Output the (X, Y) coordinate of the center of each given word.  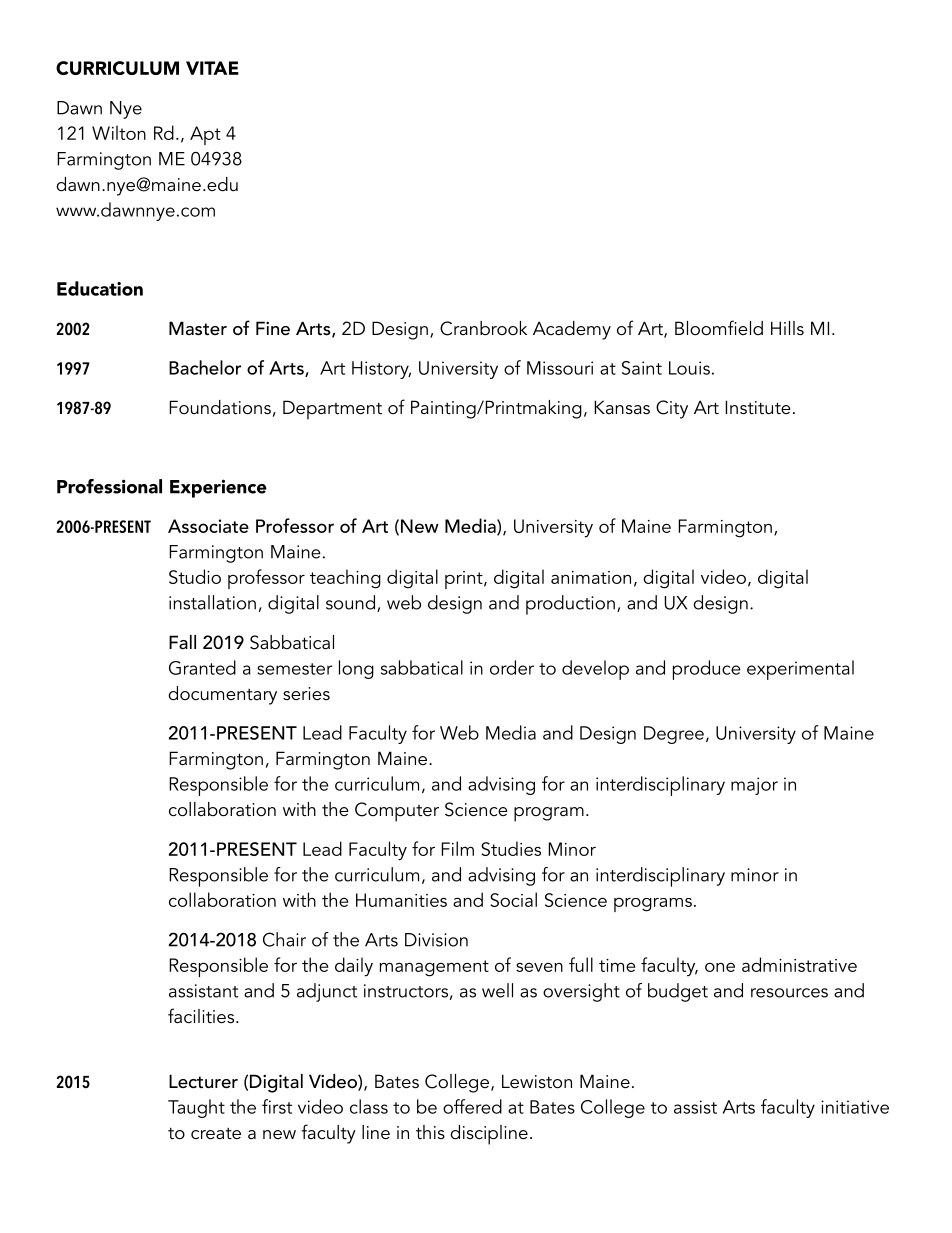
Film (457, 848)
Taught (196, 1108)
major (754, 786)
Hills (787, 328)
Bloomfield (719, 328)
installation (212, 602)
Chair (284, 939)
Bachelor (205, 367)
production (570, 605)
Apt (205, 135)
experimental (800, 670)
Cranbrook (483, 328)
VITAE (212, 68)
